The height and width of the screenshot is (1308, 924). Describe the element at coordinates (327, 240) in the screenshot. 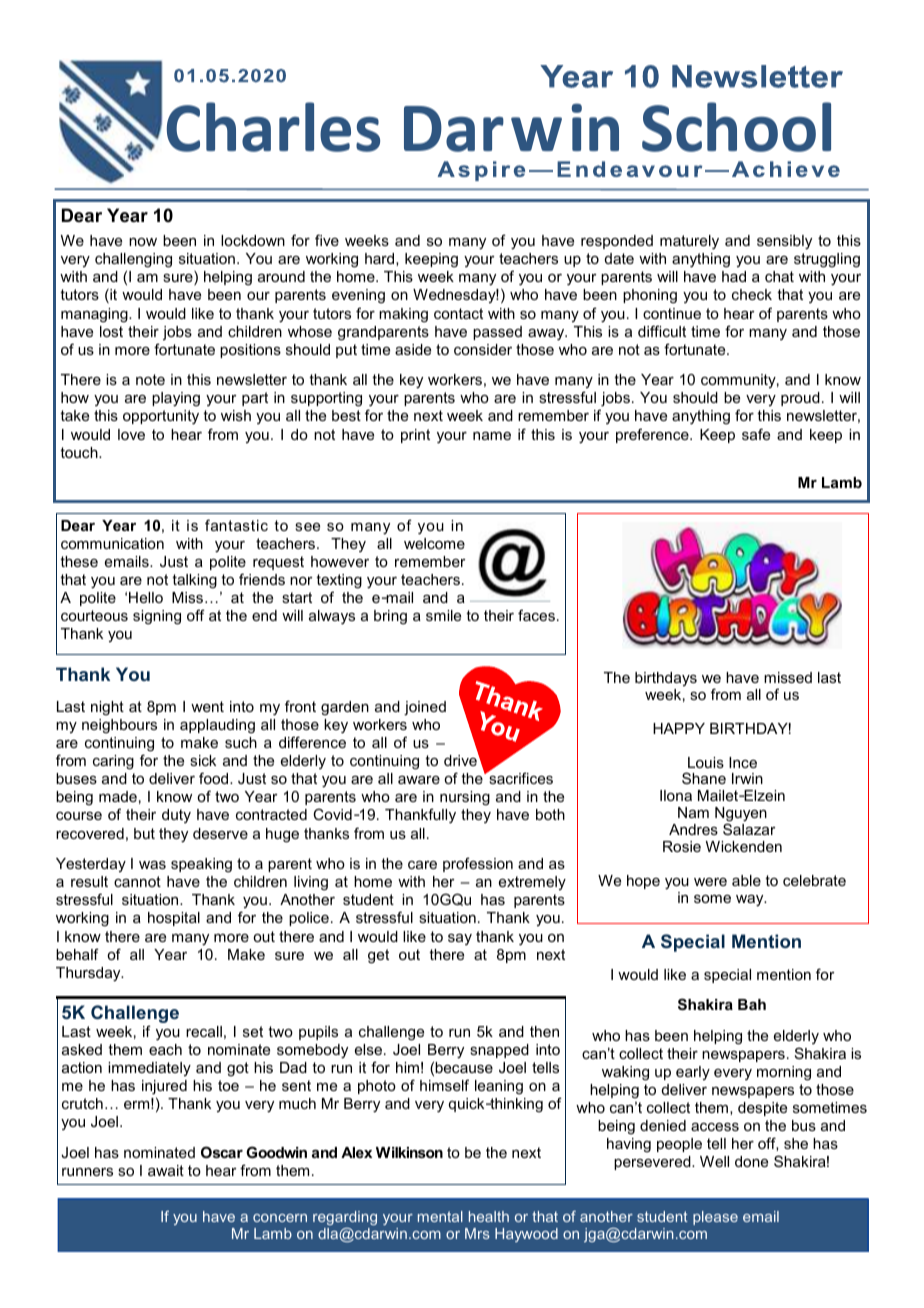

I see `five` at that location.
